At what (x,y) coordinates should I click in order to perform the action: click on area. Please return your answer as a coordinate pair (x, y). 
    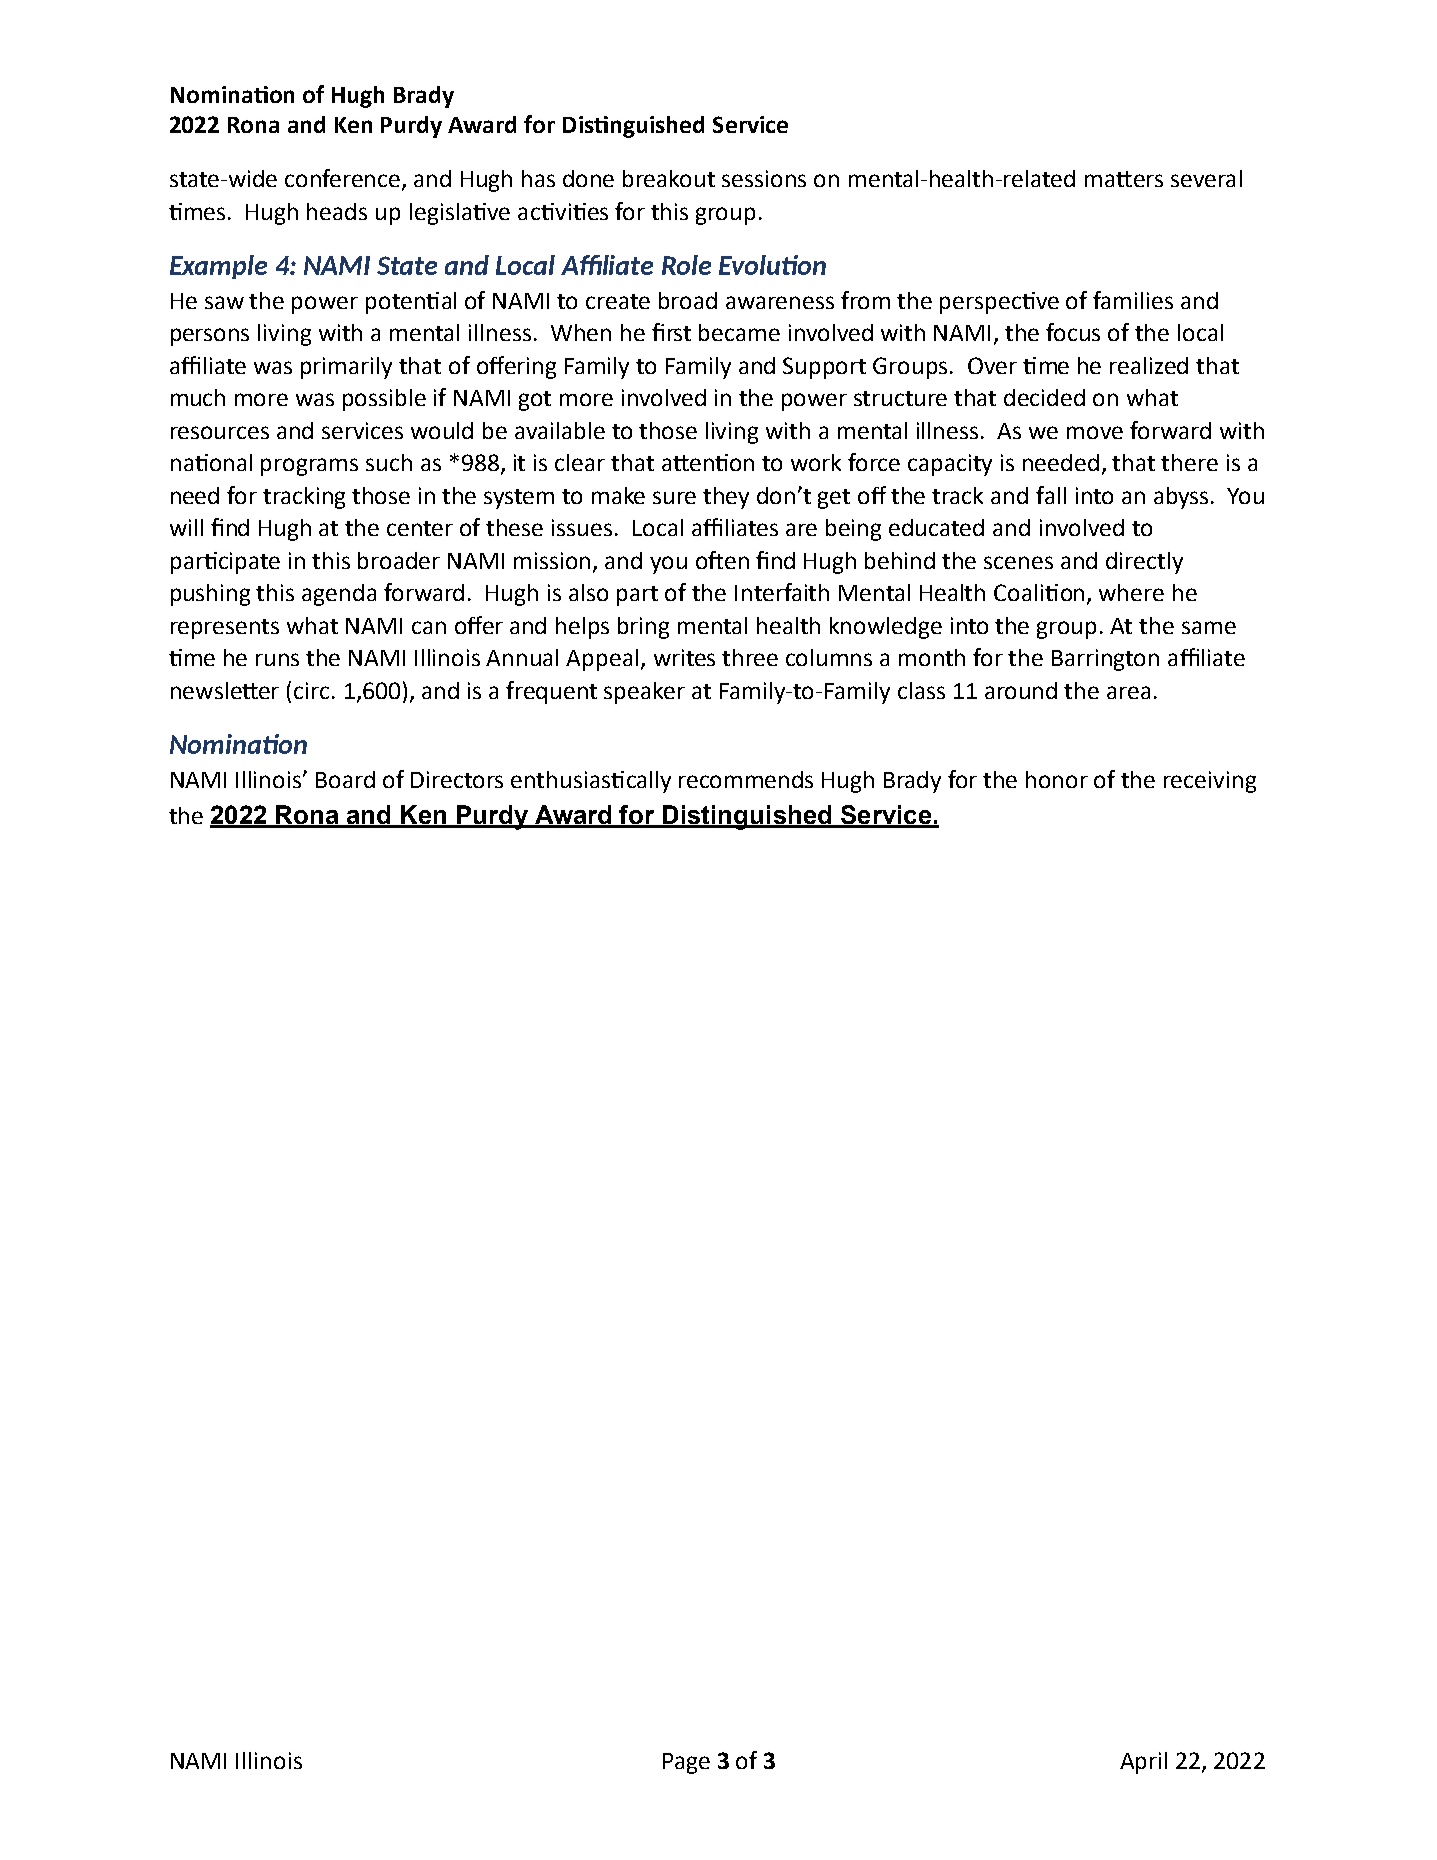
    Looking at the image, I should click on (1128, 692).
